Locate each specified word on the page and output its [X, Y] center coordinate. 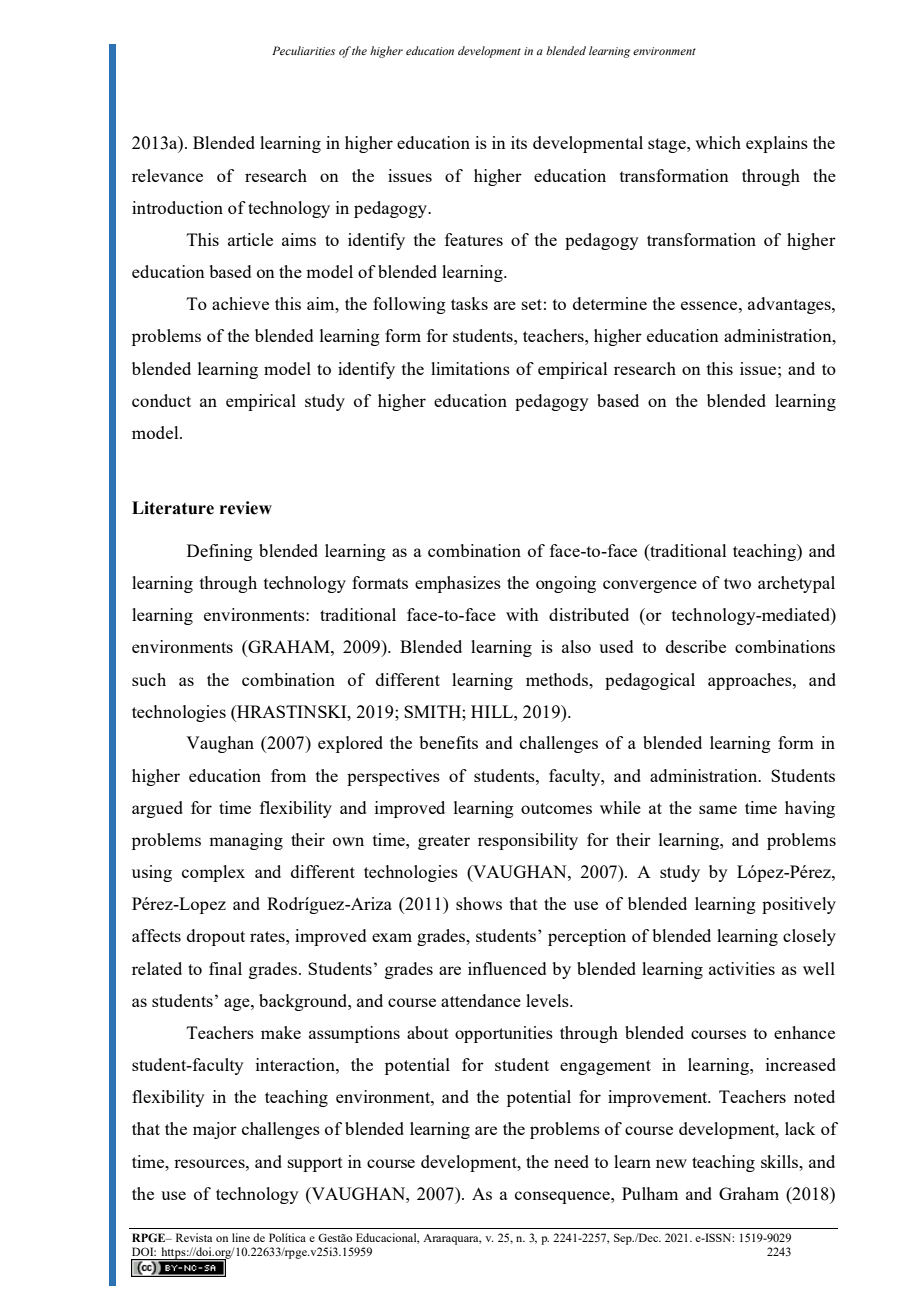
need [571, 1161]
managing [246, 841]
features [474, 239]
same [718, 809]
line [241, 1237]
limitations [470, 368]
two [737, 583]
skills [781, 1161]
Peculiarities [303, 50]
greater [444, 842]
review [246, 508]
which [718, 142]
